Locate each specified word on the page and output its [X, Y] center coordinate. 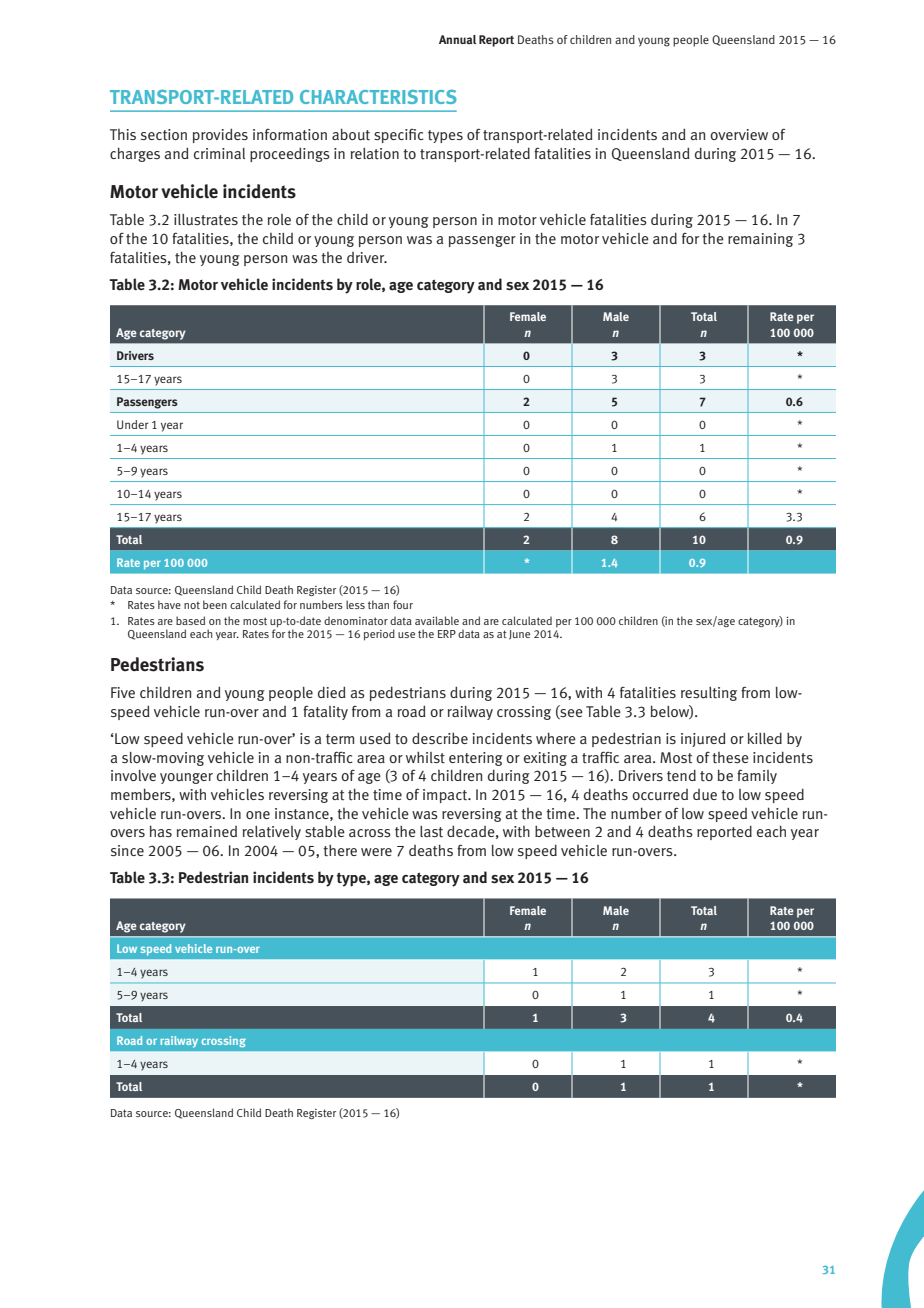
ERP [447, 634]
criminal [219, 153]
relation [375, 154]
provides [220, 135]
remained [207, 831]
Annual [457, 39]
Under [133, 424]
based [190, 620]
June [519, 635]
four [403, 604]
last [431, 832]
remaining [760, 240]
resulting [709, 694]
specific [399, 136]
